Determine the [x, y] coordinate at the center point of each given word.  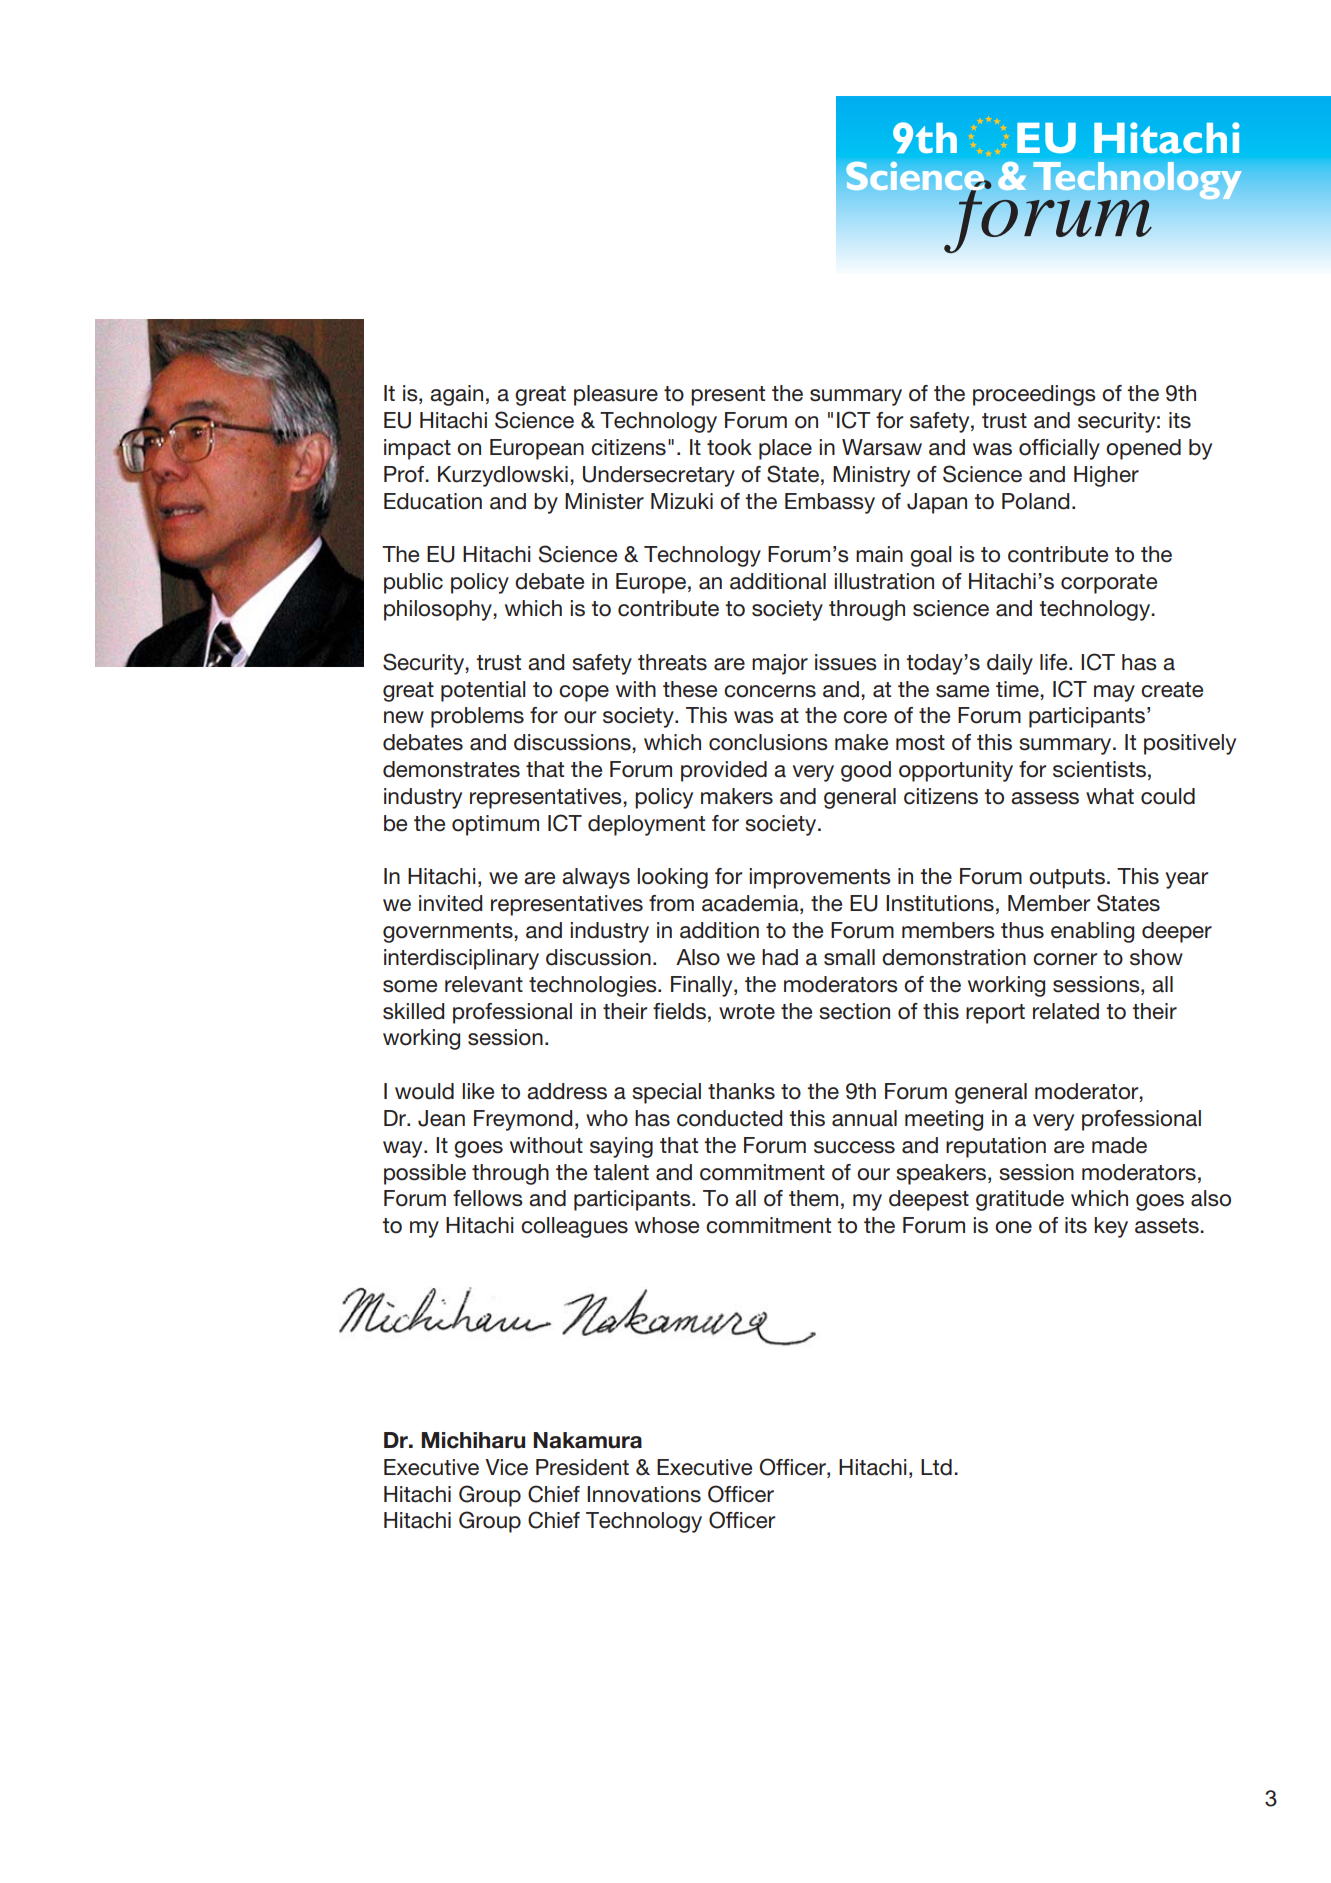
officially [1059, 449]
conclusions [768, 742]
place [785, 449]
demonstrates [451, 769]
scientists [1099, 769]
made [1119, 1145]
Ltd [936, 1467]
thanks [741, 1091]
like [478, 1091]
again [456, 395]
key [1111, 1227]
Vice [506, 1467]
